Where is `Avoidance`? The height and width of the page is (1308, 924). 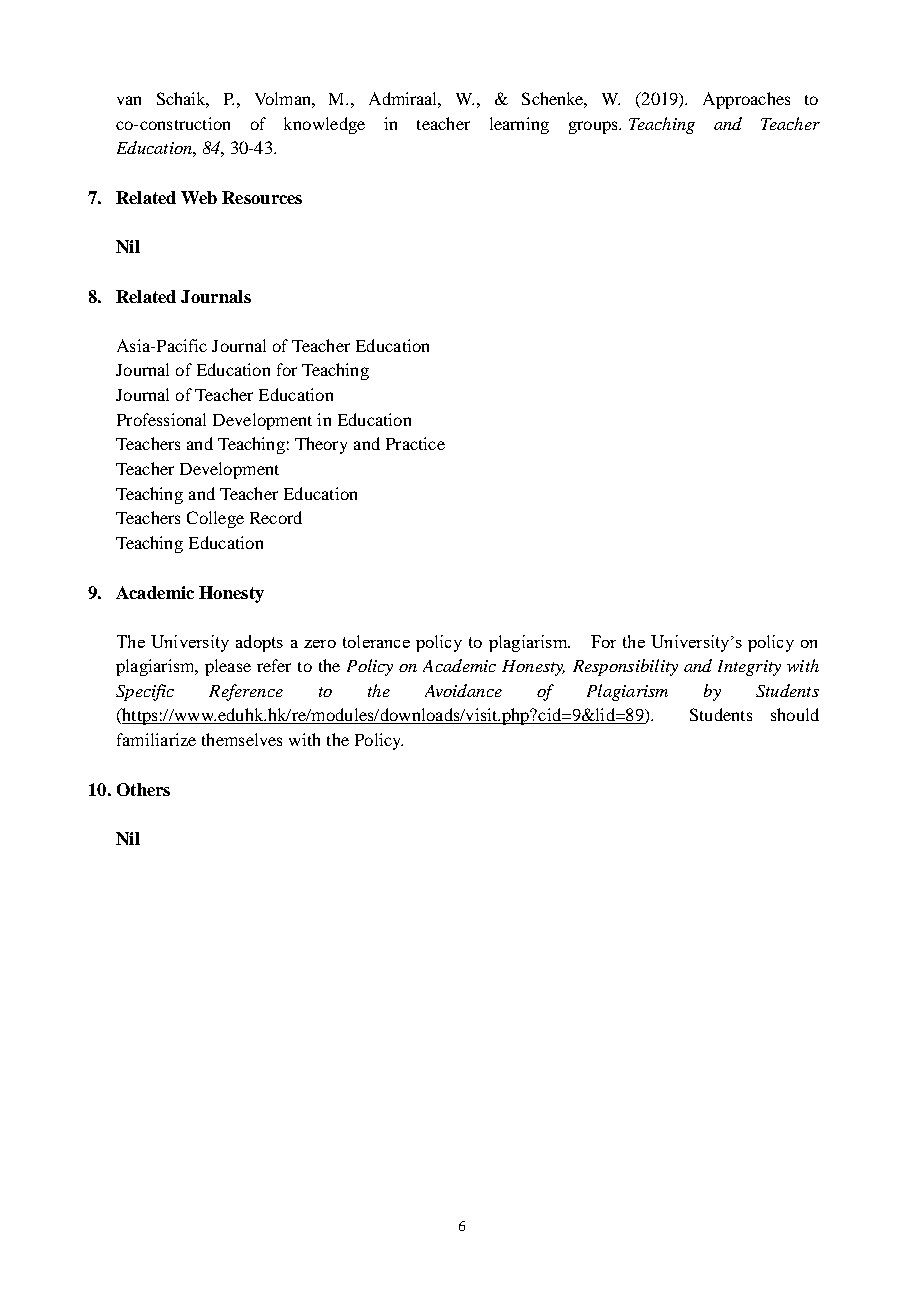
Avoidance is located at coordinates (463, 690).
